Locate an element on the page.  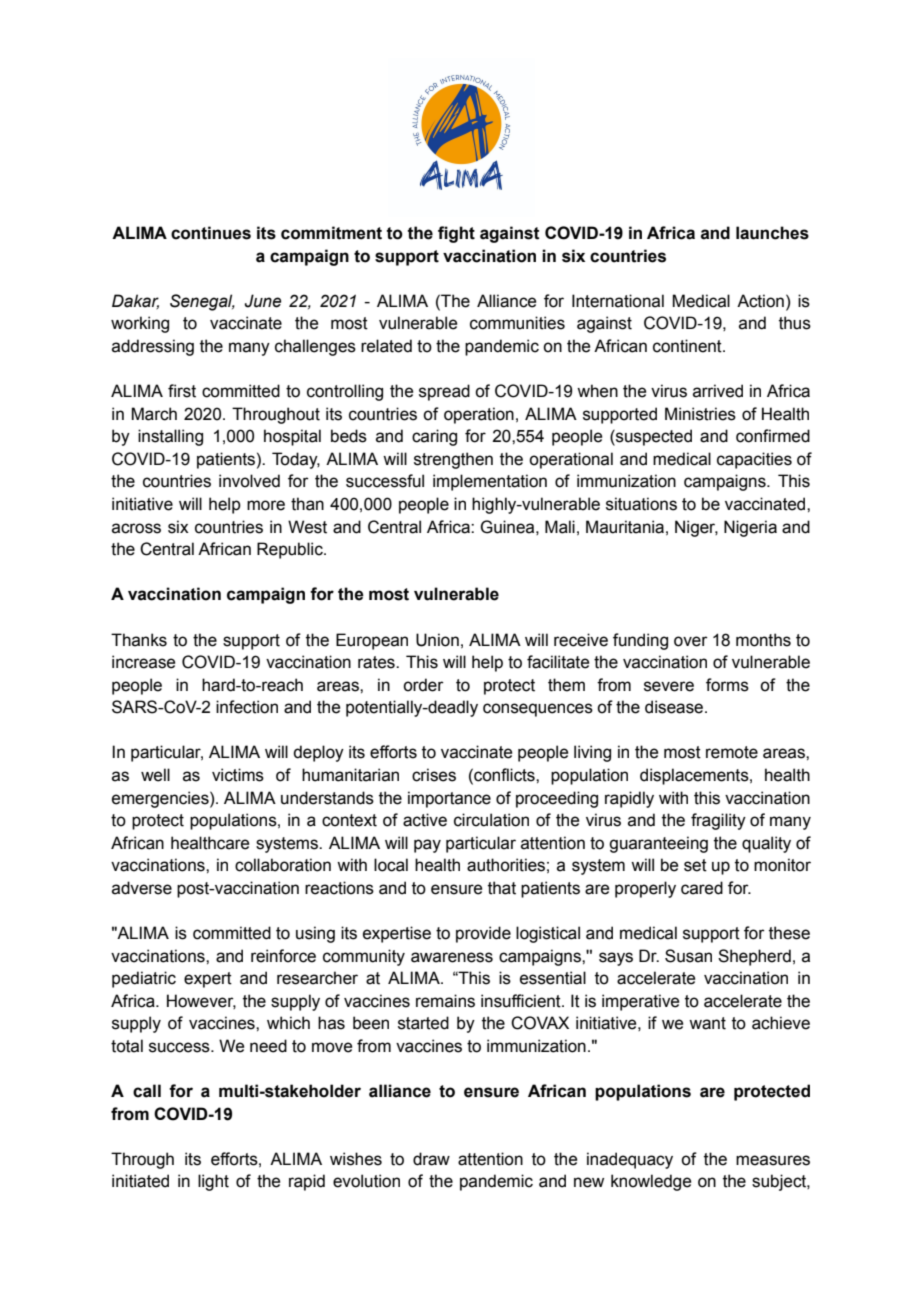
infection is located at coordinates (247, 707).
